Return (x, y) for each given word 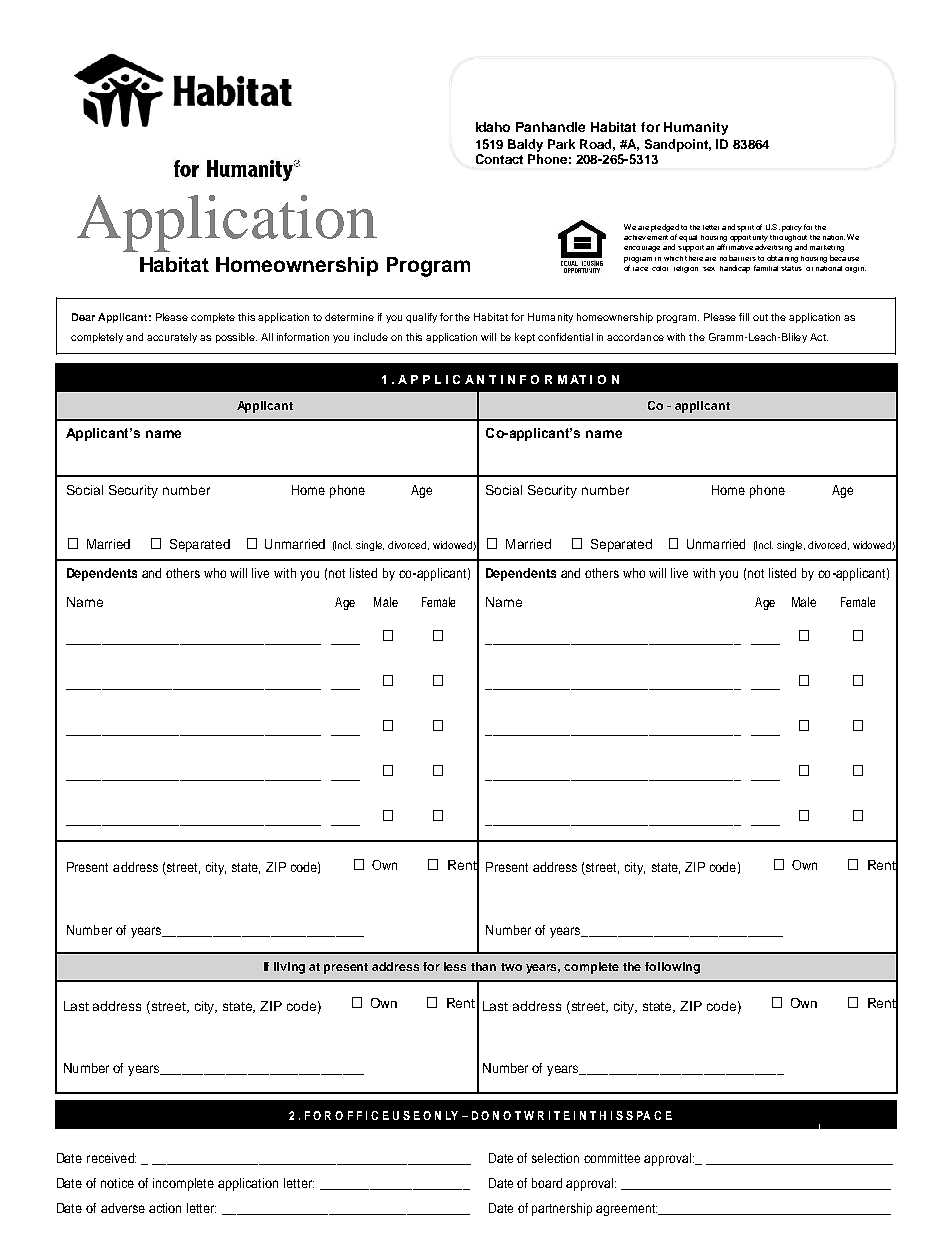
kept (525, 338)
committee (612, 1158)
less (455, 966)
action (165, 1208)
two (511, 967)
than (483, 966)
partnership (562, 1209)
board (547, 1183)
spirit (745, 228)
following (672, 968)
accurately (172, 338)
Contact (499, 159)
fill (744, 317)
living (289, 968)
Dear (83, 317)
